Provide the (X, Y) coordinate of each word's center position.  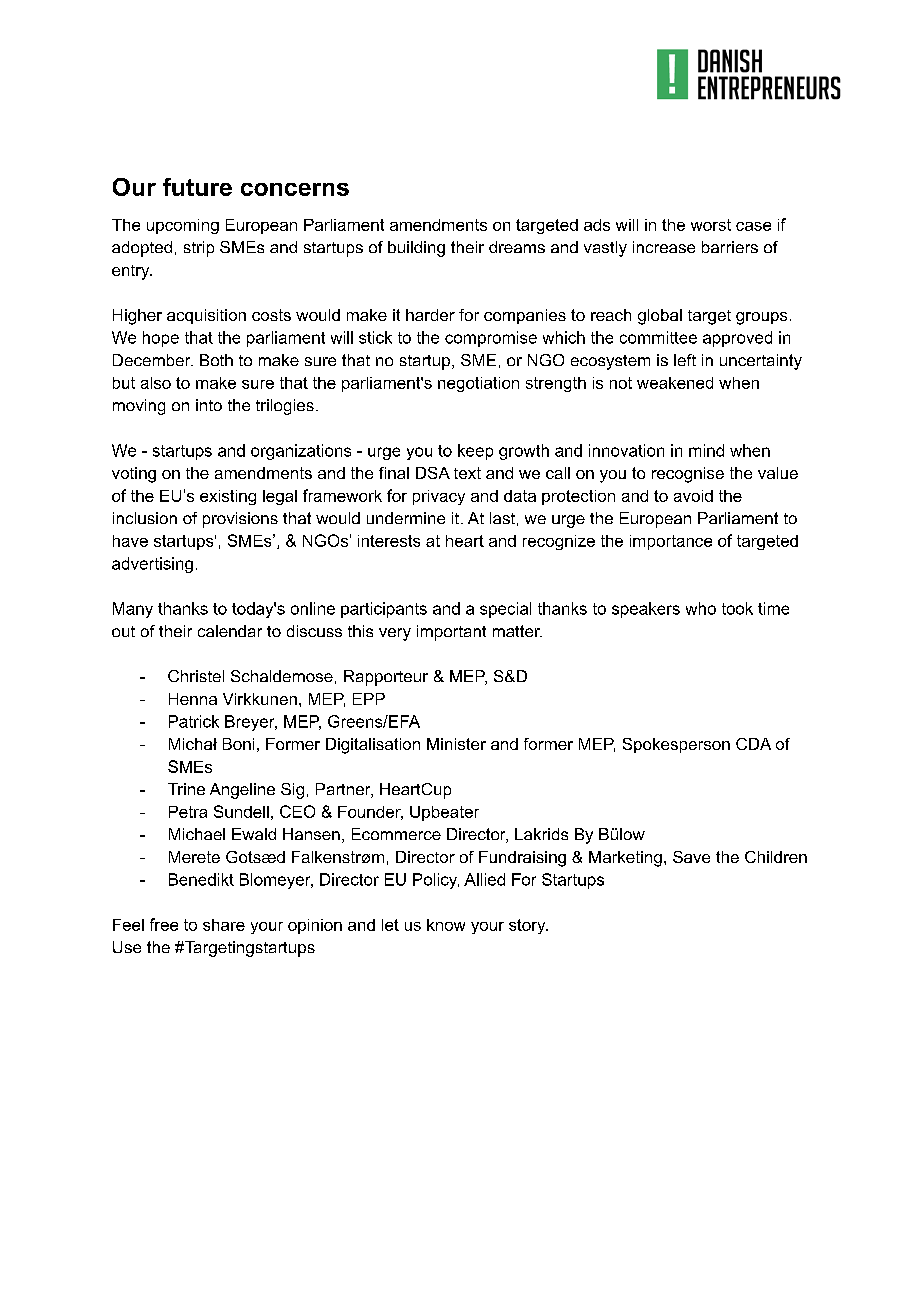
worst (711, 225)
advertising (152, 565)
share (224, 925)
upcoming (183, 226)
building (416, 249)
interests (389, 541)
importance (671, 542)
